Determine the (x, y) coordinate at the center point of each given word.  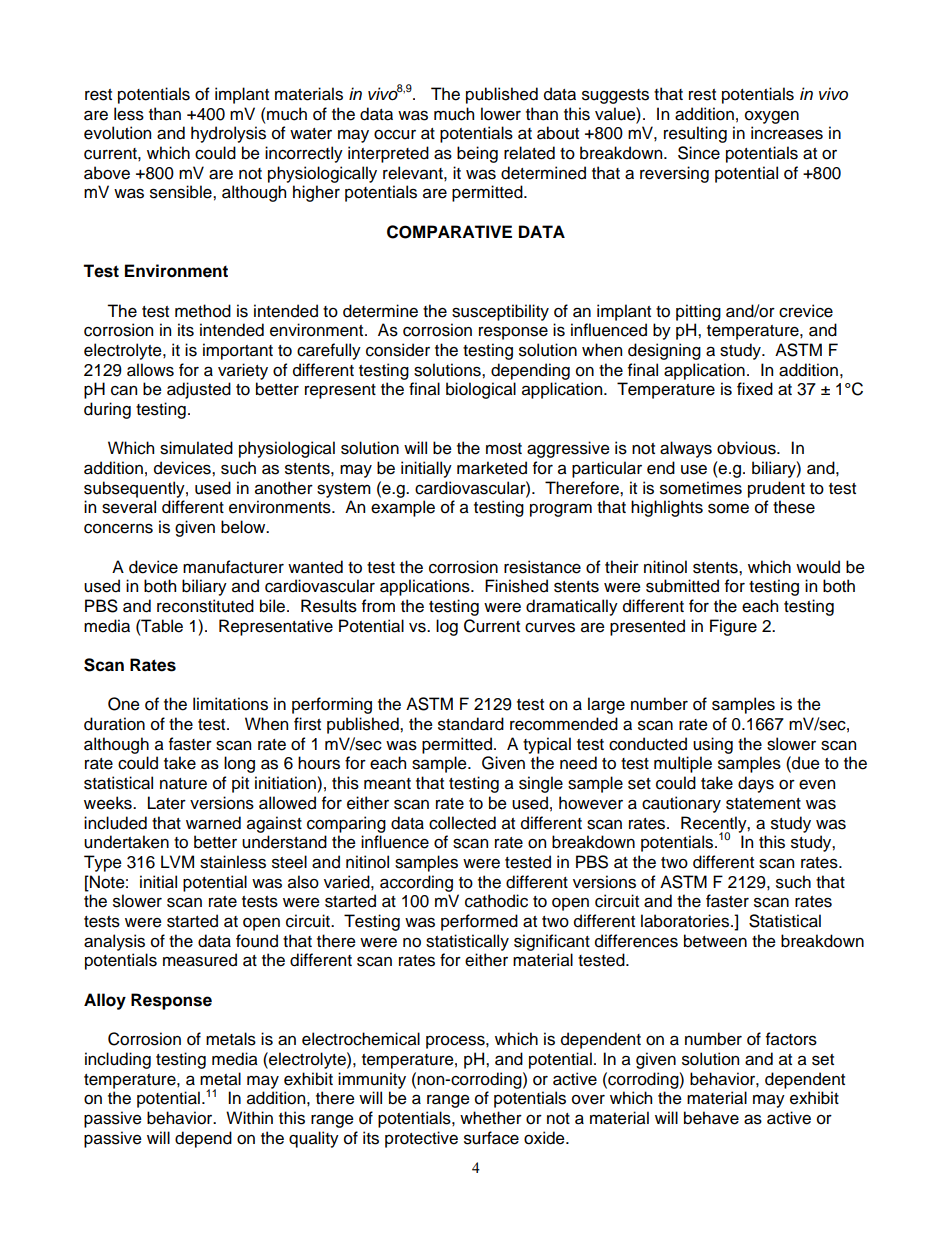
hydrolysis (228, 134)
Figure (733, 627)
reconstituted (205, 606)
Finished (516, 586)
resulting (695, 134)
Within (249, 1117)
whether (491, 1118)
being (477, 154)
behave (711, 1118)
